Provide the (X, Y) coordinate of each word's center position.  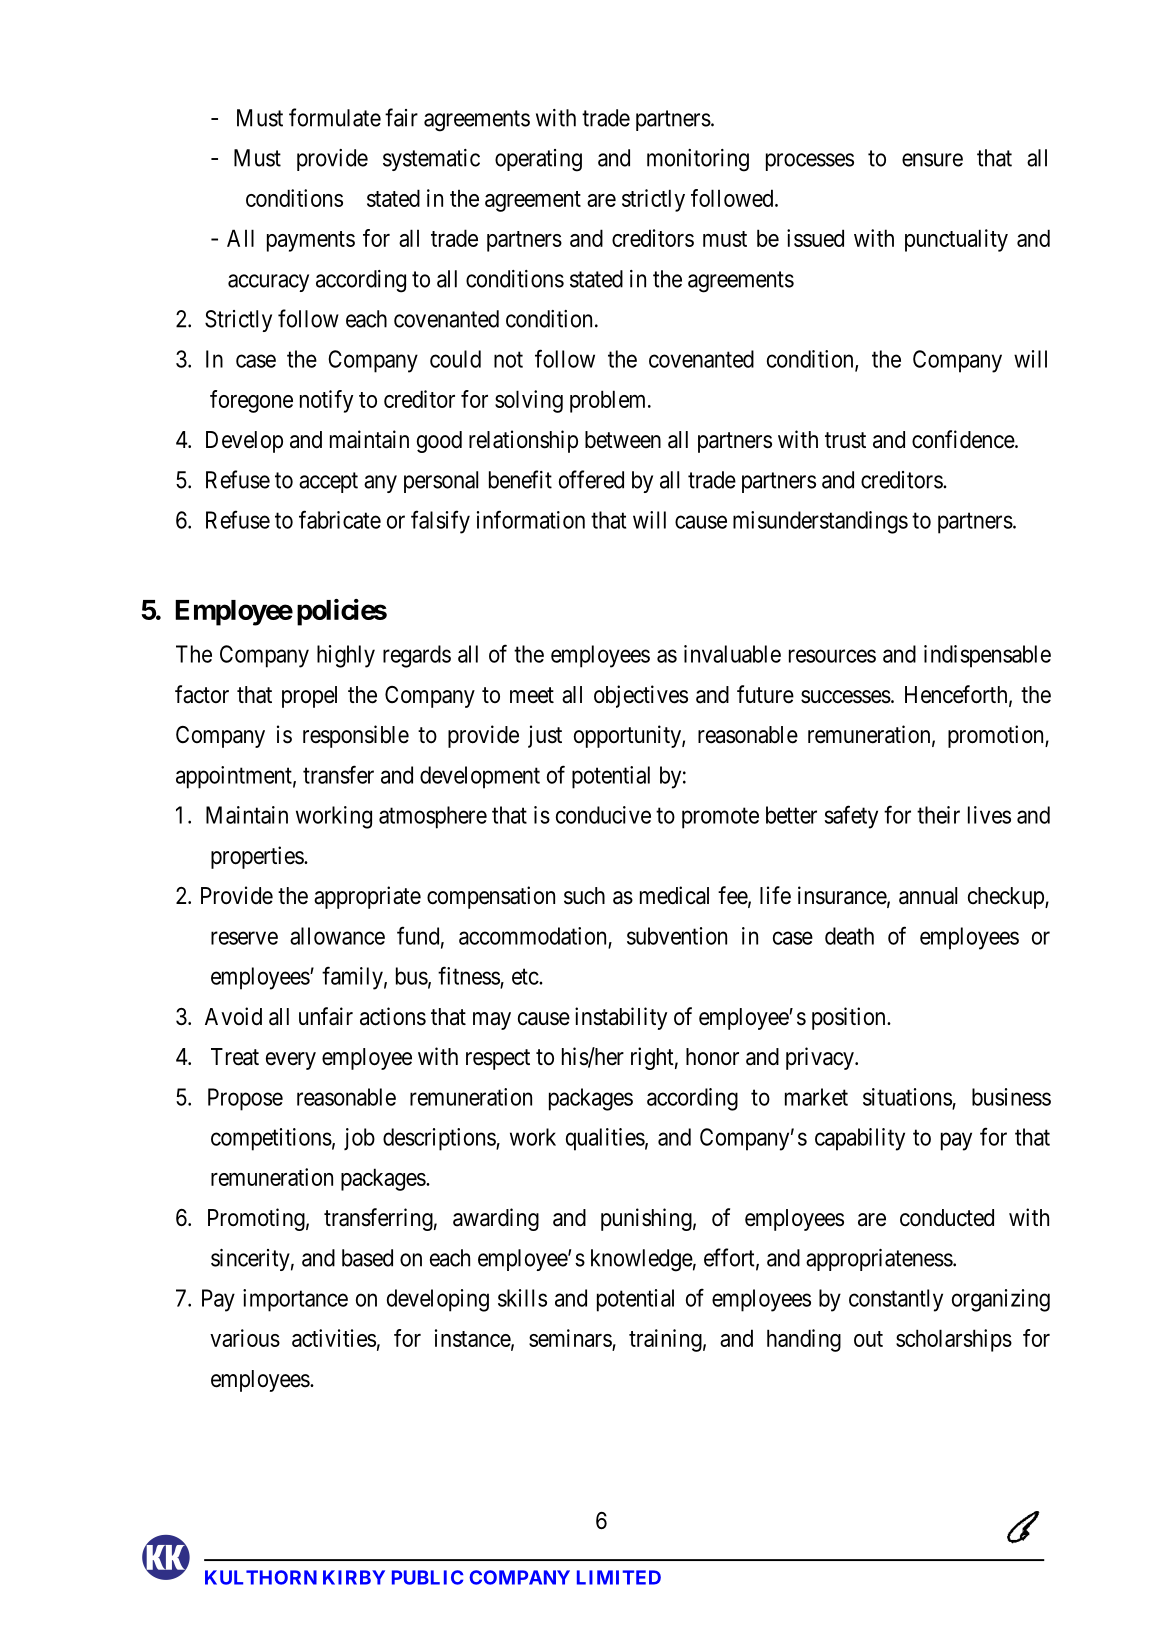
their (938, 815)
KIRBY (354, 1577)
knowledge (642, 1260)
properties (258, 857)
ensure (932, 160)
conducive (603, 815)
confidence (964, 439)
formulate (335, 117)
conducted (947, 1218)
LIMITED (619, 1577)
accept (328, 482)
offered (591, 479)
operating (538, 160)
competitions (271, 1139)
